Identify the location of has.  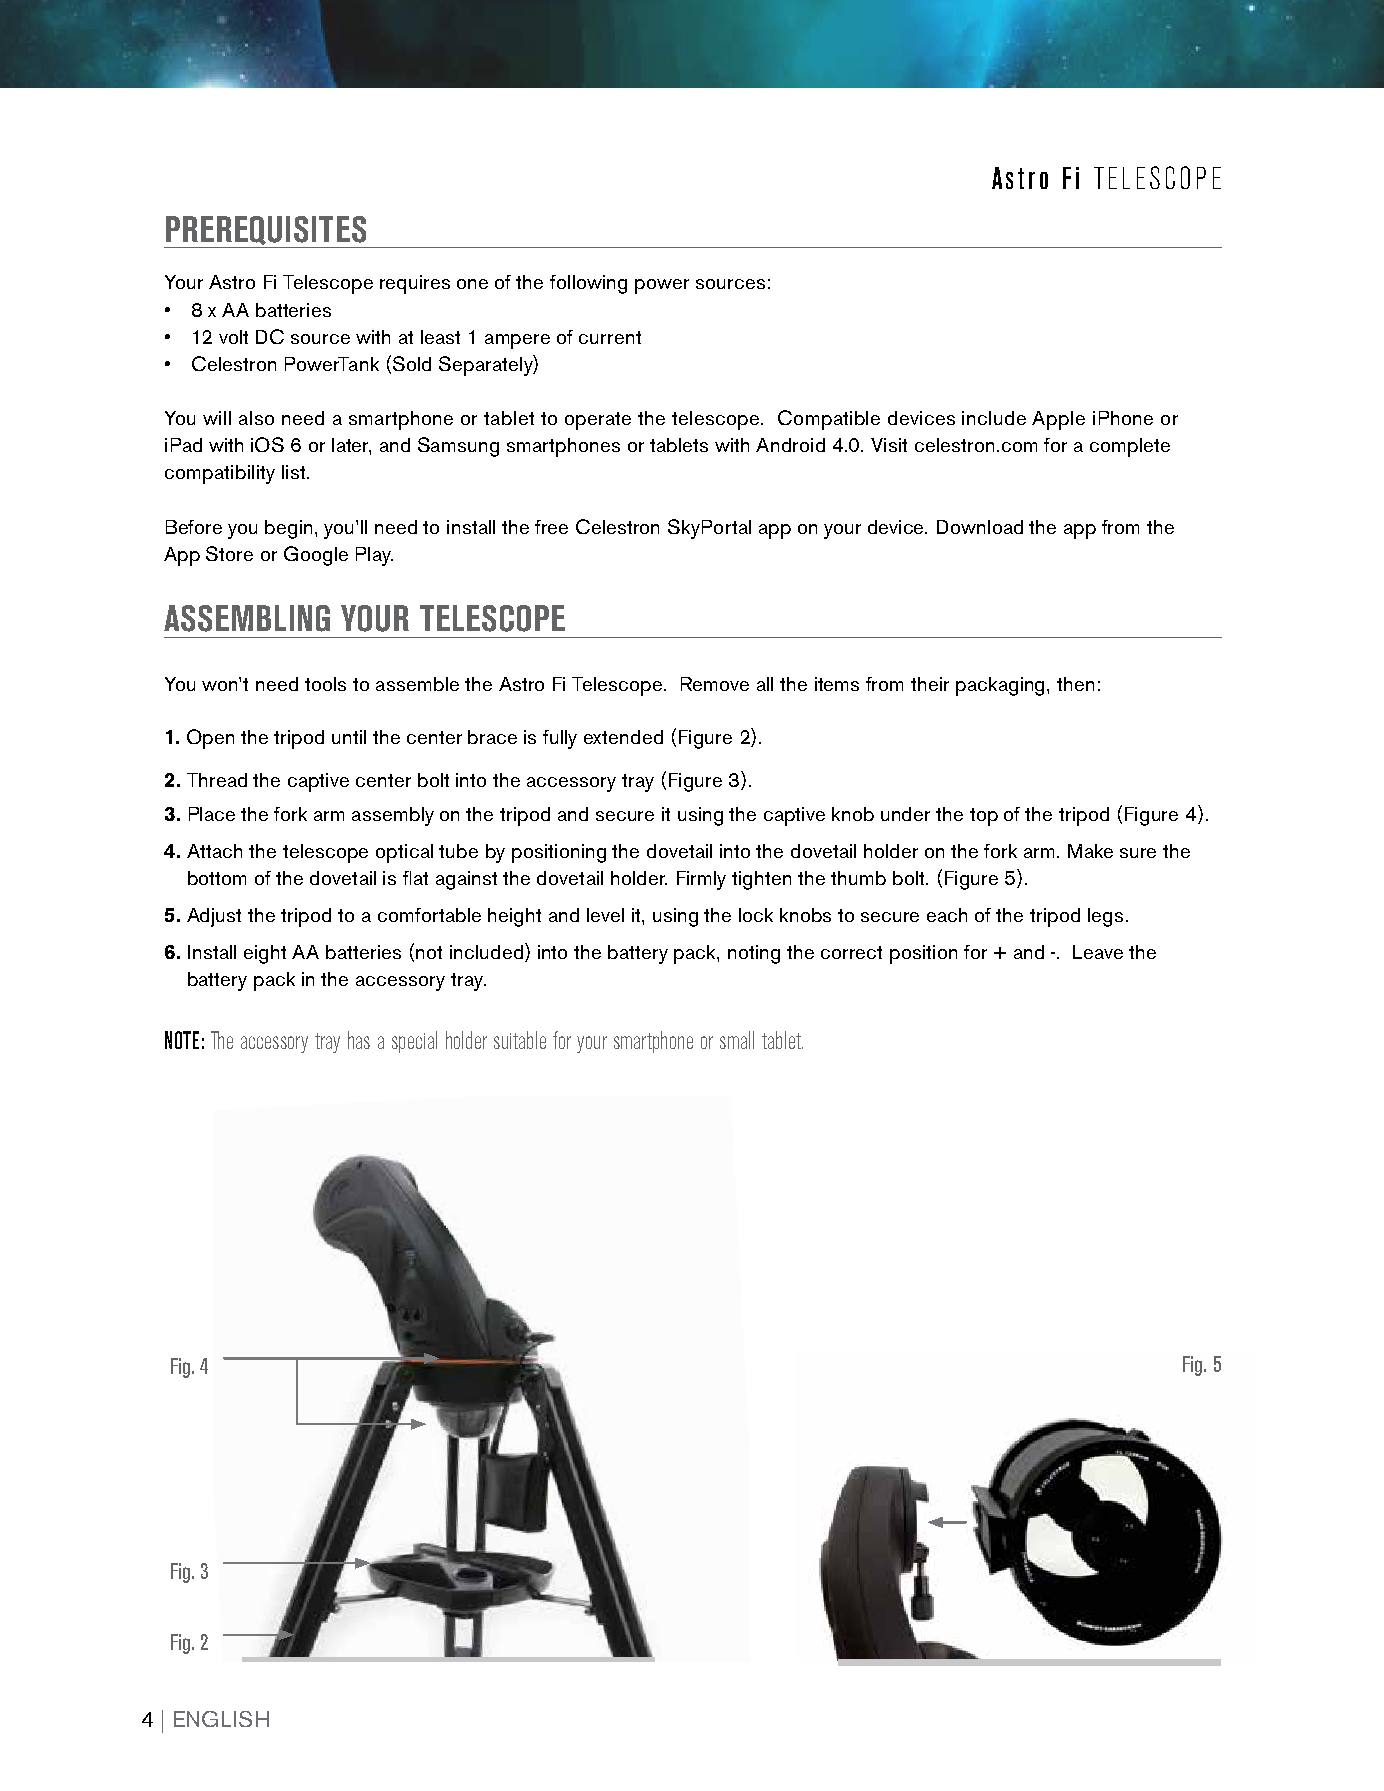
(359, 1040).
